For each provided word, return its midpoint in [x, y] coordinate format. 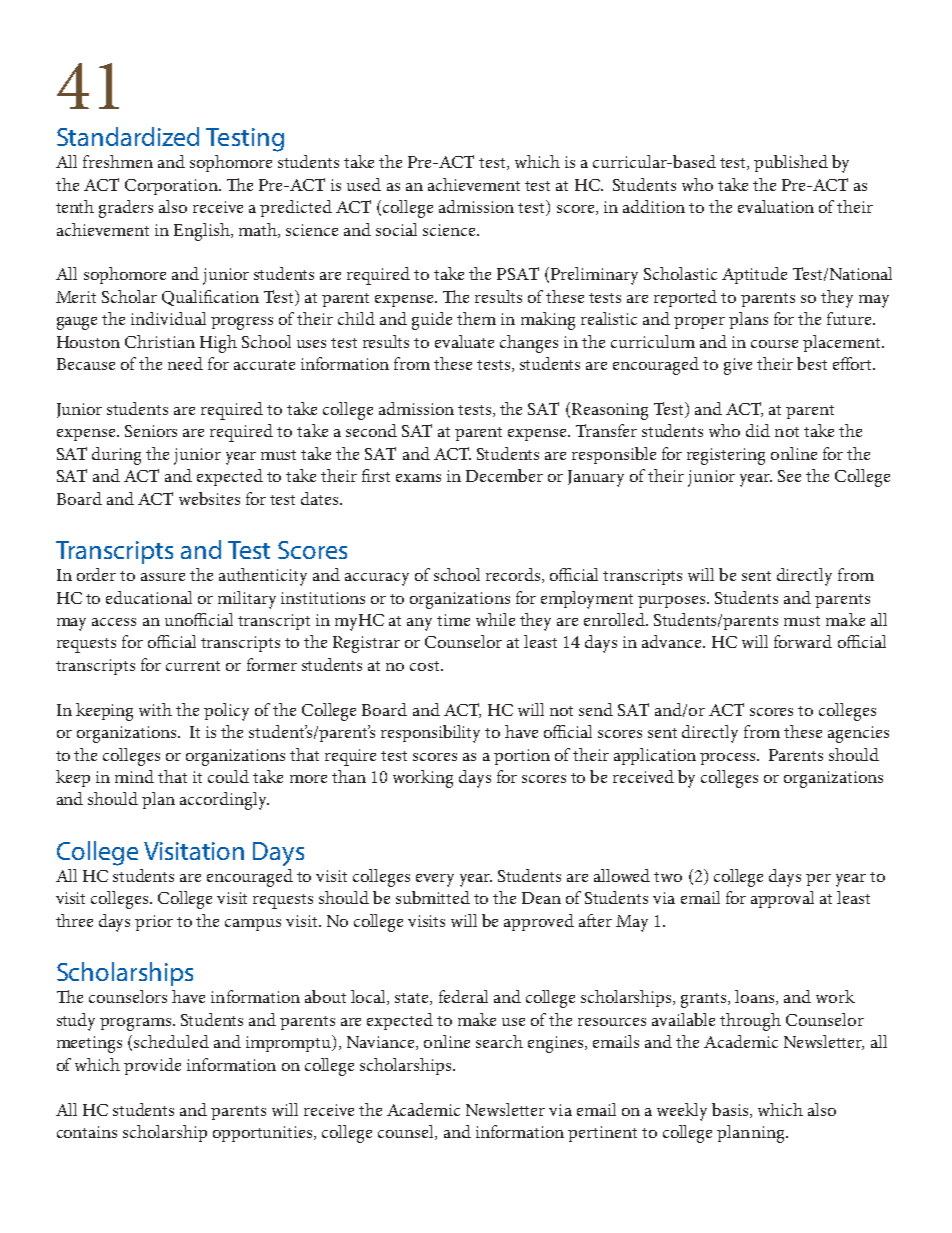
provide [152, 1066]
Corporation [172, 187]
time [453, 620]
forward [803, 641]
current [193, 666]
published [791, 163]
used [364, 184]
